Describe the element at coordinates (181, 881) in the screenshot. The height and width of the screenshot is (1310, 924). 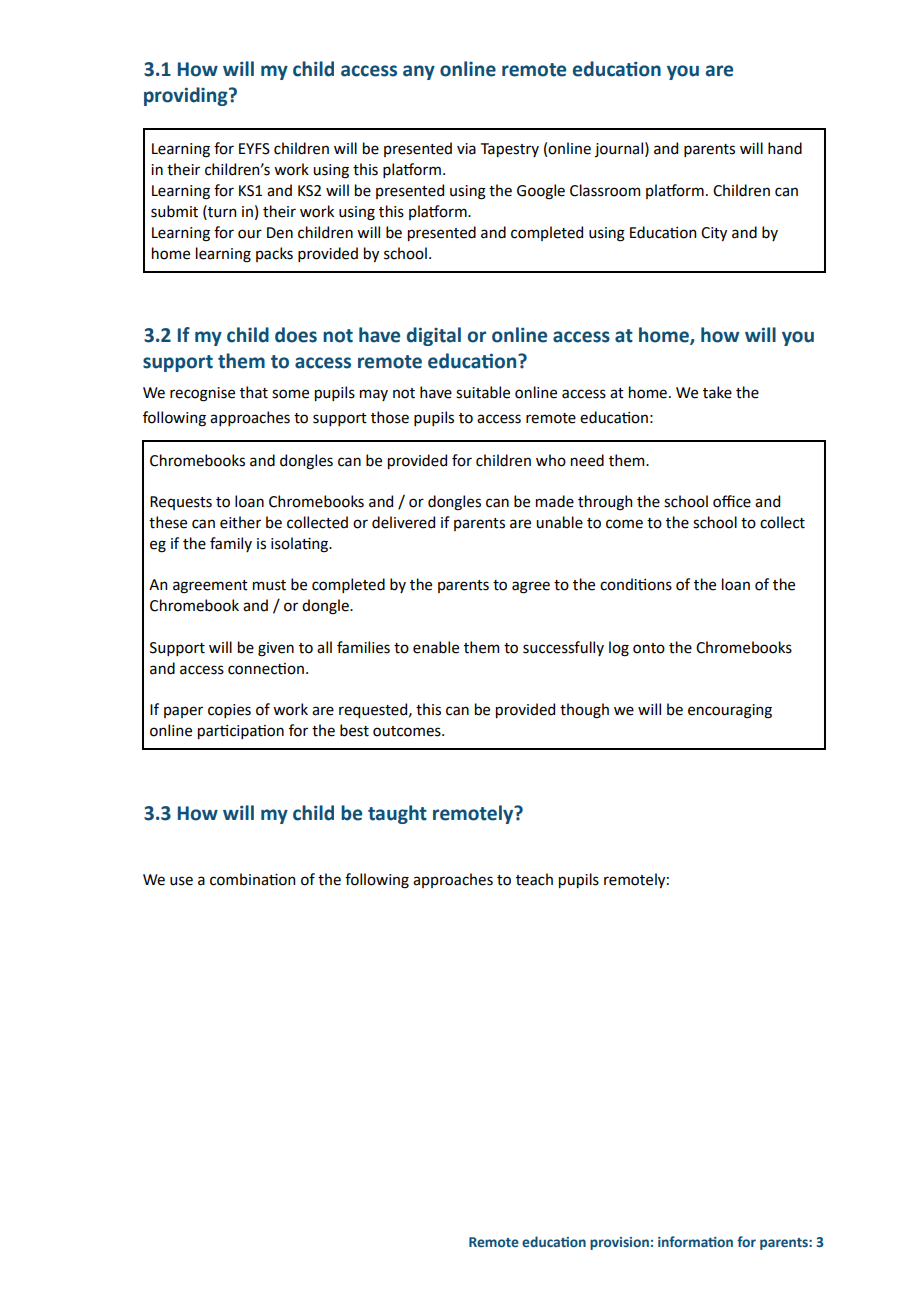
I see `use` at that location.
